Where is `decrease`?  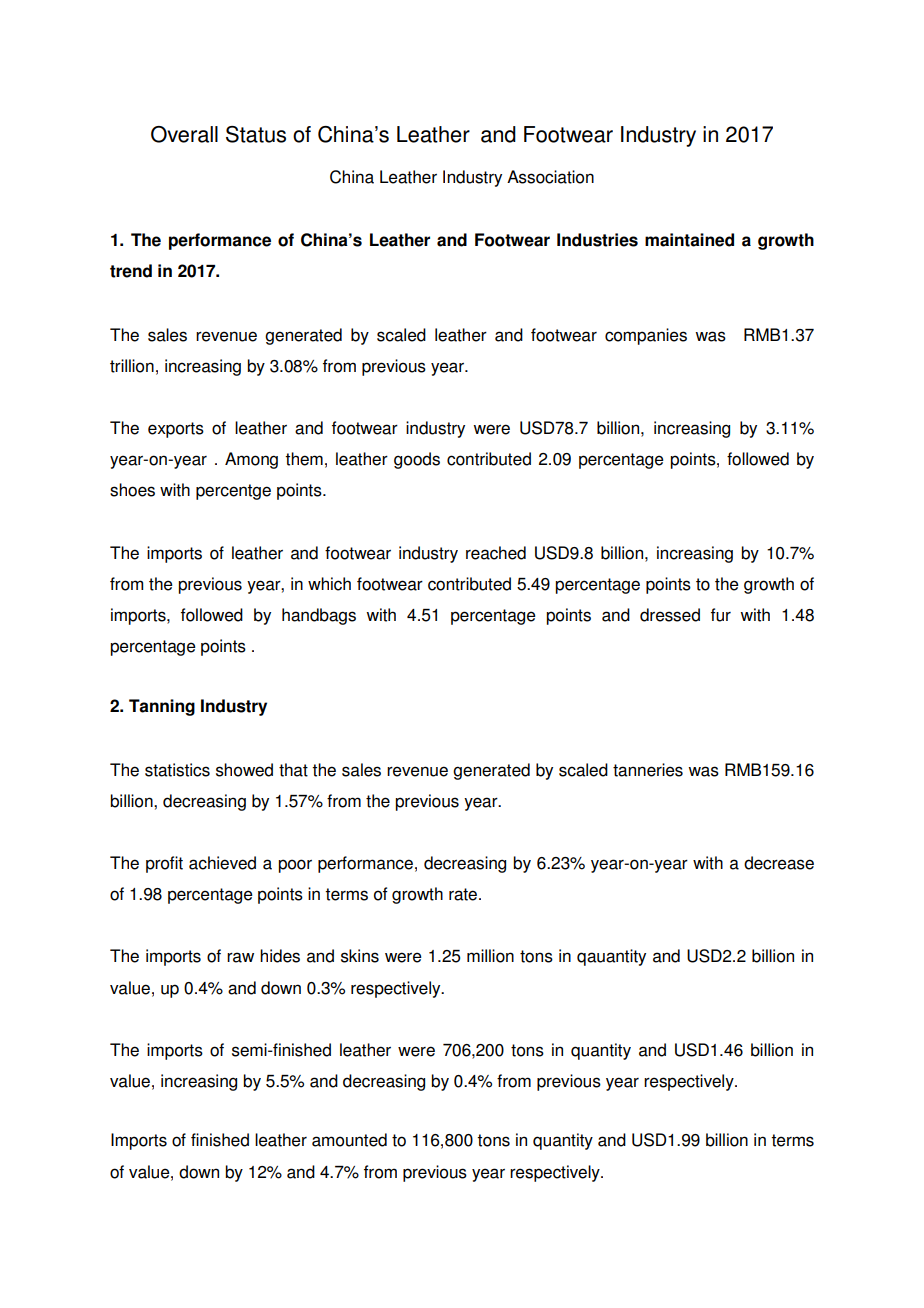 decrease is located at coordinates (779, 863).
